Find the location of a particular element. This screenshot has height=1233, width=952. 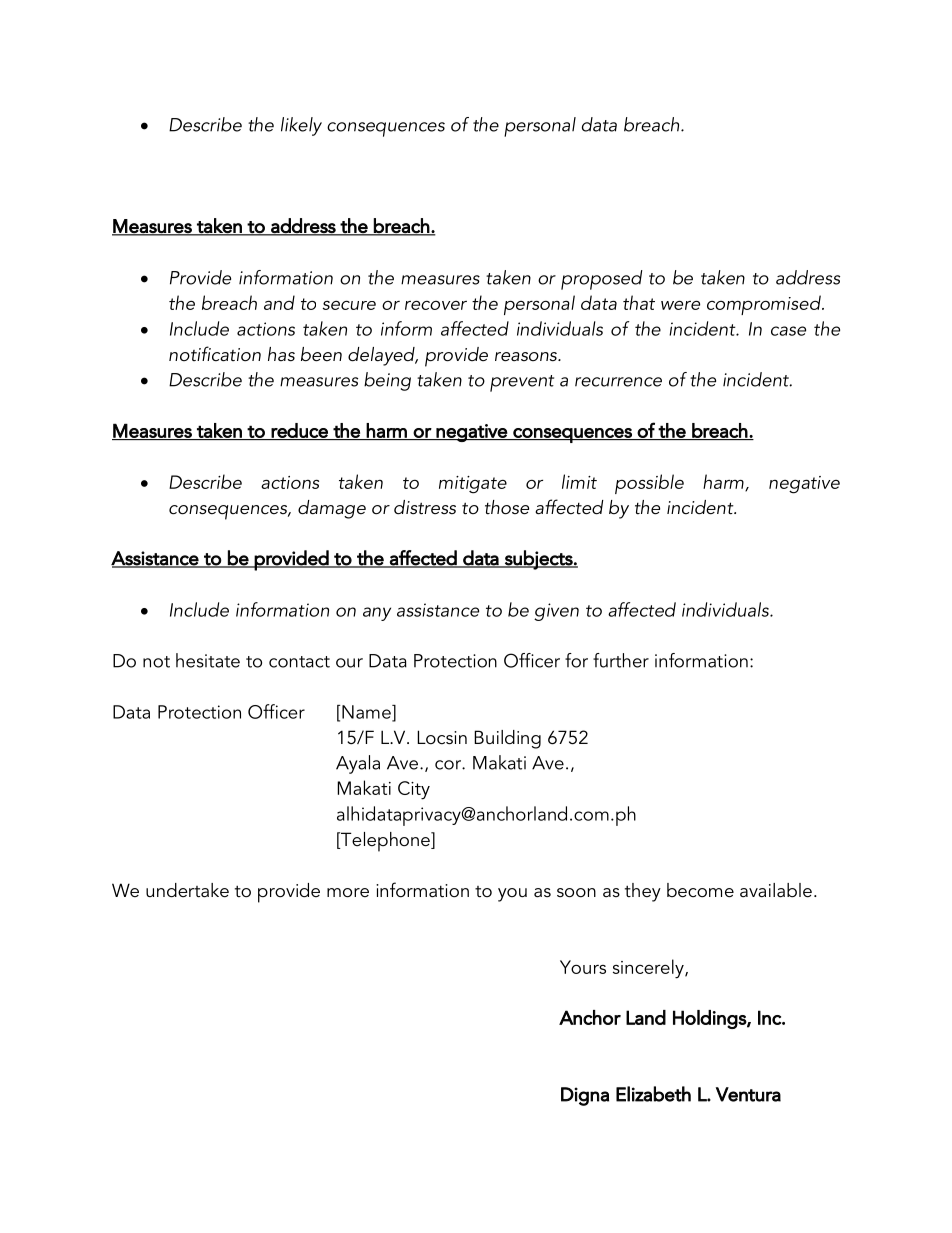

given is located at coordinates (556, 612).
